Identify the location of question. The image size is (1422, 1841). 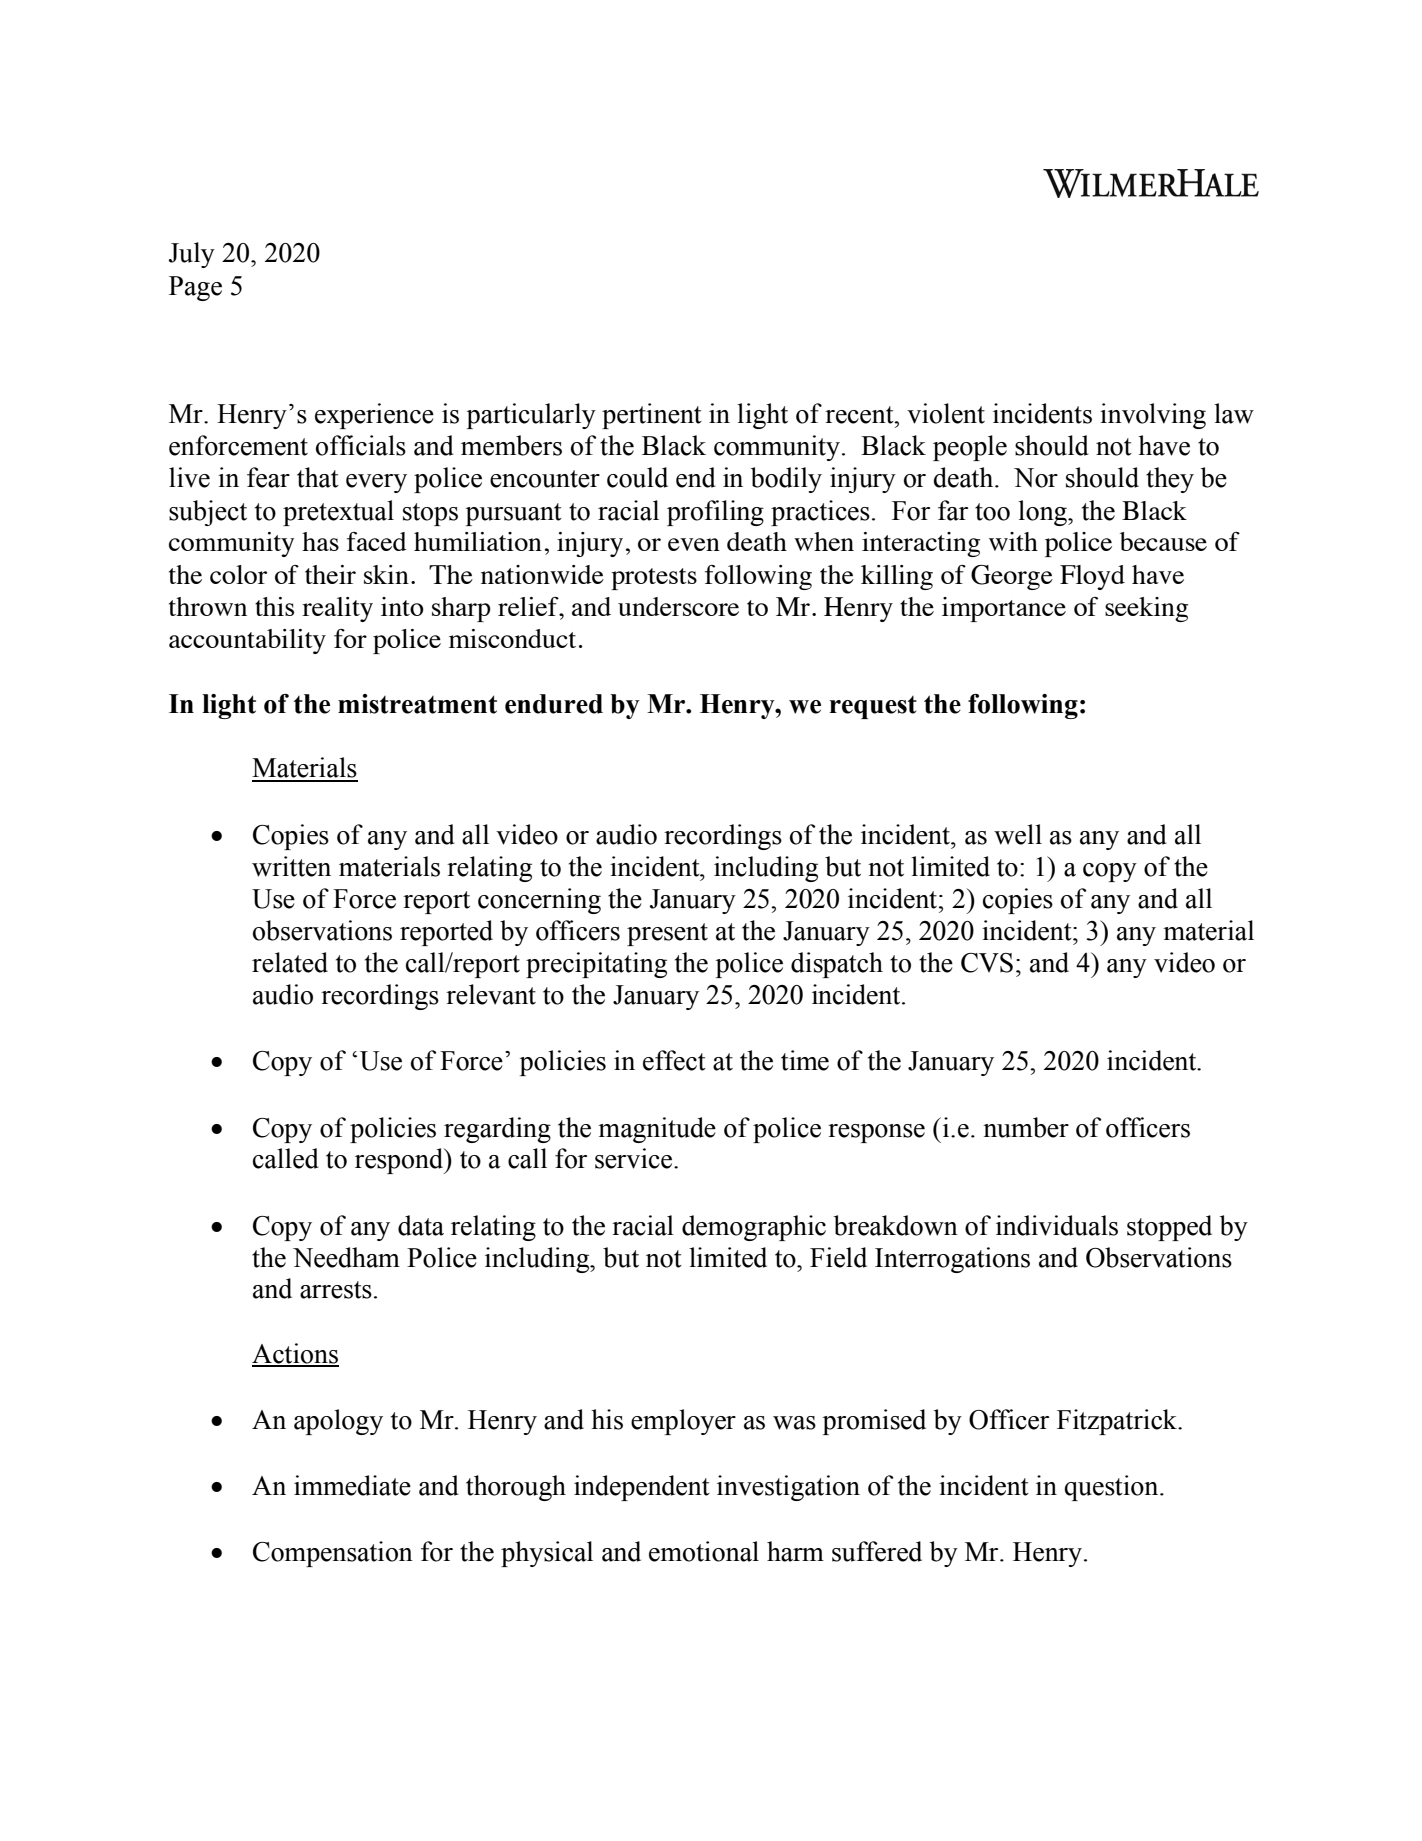
(1112, 1488).
